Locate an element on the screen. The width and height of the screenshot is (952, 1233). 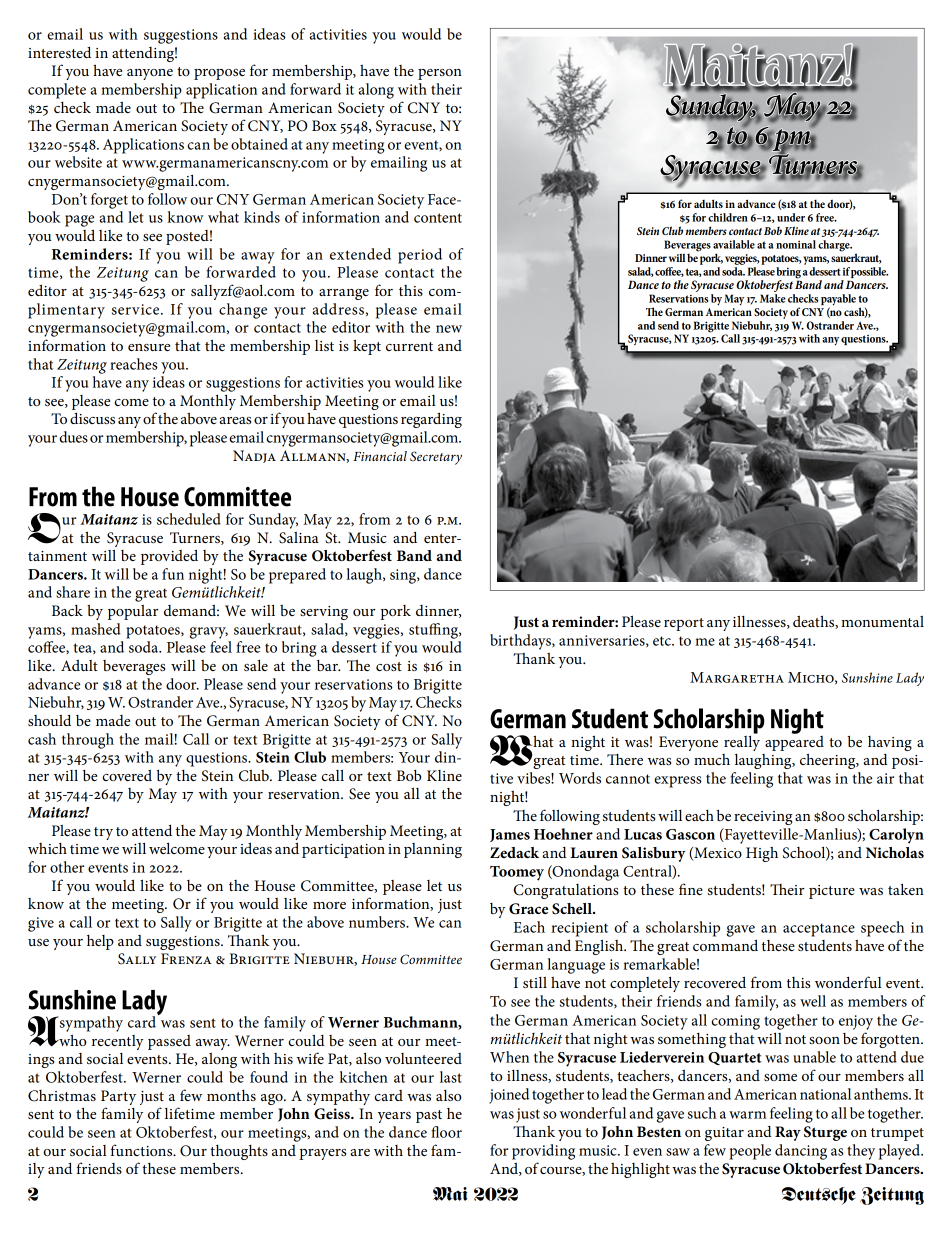
floor is located at coordinates (446, 1132).
